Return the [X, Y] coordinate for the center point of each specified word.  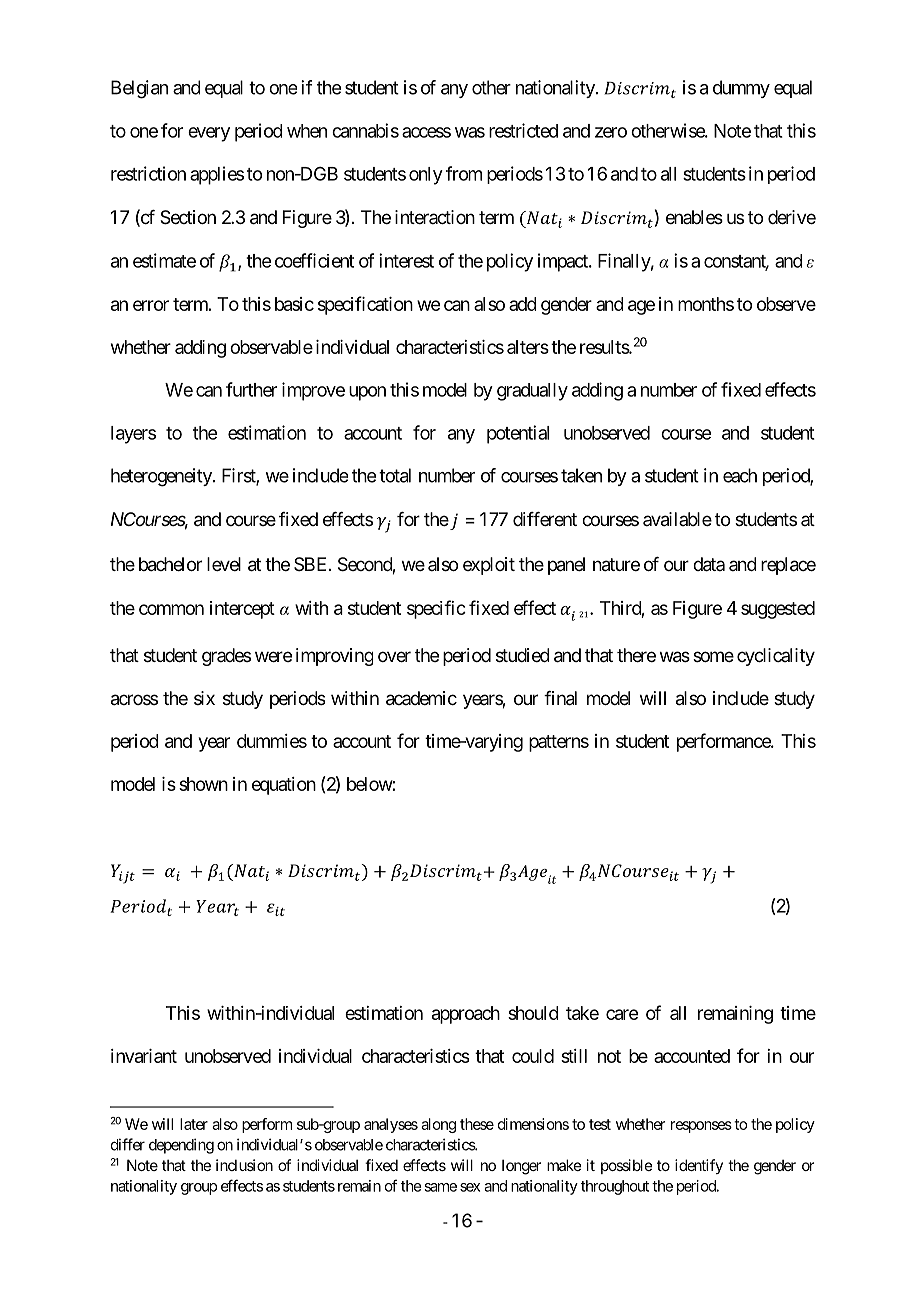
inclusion [244, 1165]
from [464, 173]
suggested [778, 610]
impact [564, 262]
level [224, 564]
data [709, 564]
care [622, 1014]
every [209, 134]
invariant [144, 1056]
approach [466, 1015]
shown [203, 784]
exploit [489, 566]
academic [421, 698]
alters [528, 347]
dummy [741, 89]
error [151, 305]
